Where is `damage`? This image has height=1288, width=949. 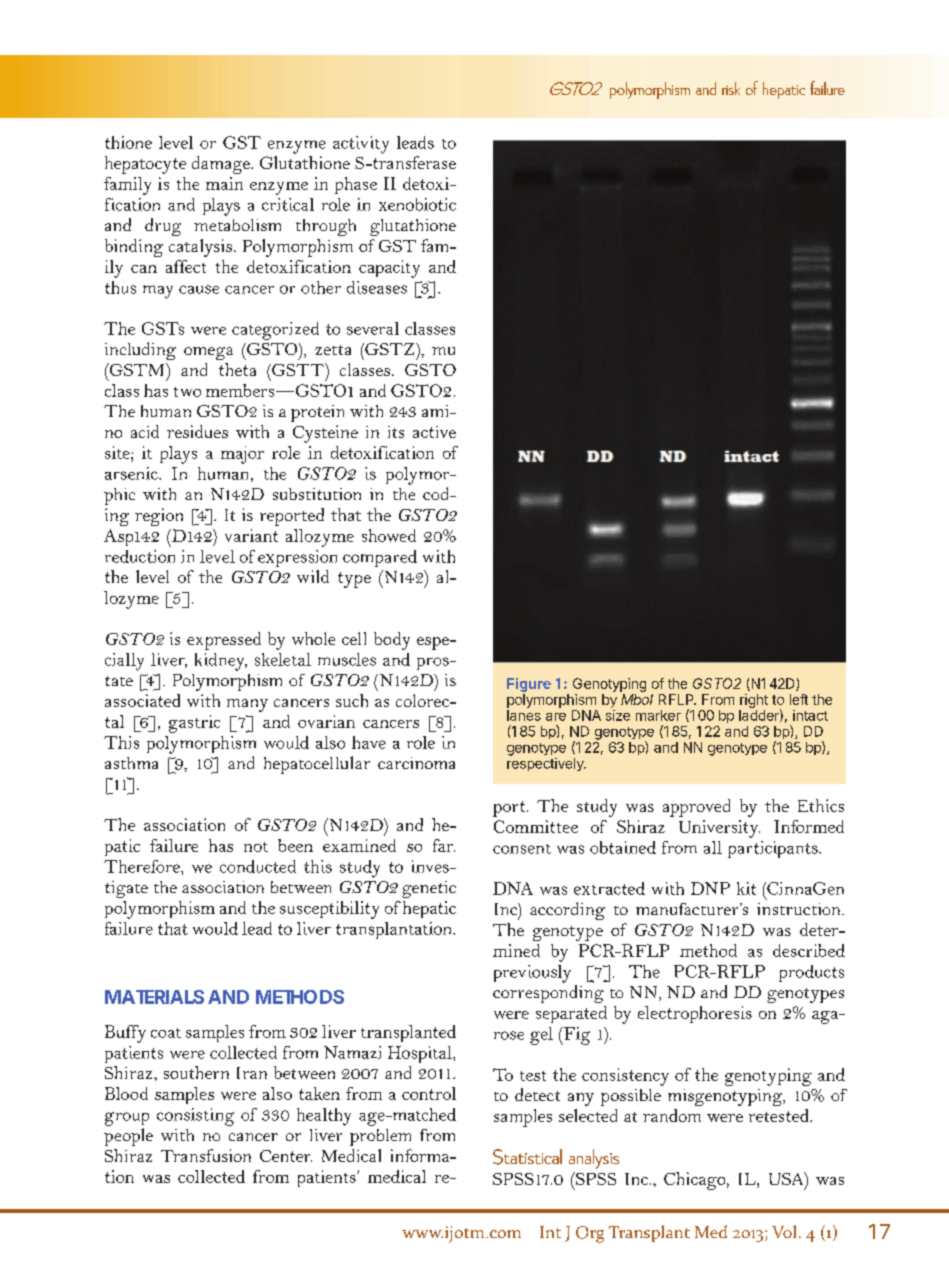 damage is located at coordinates (222, 165).
